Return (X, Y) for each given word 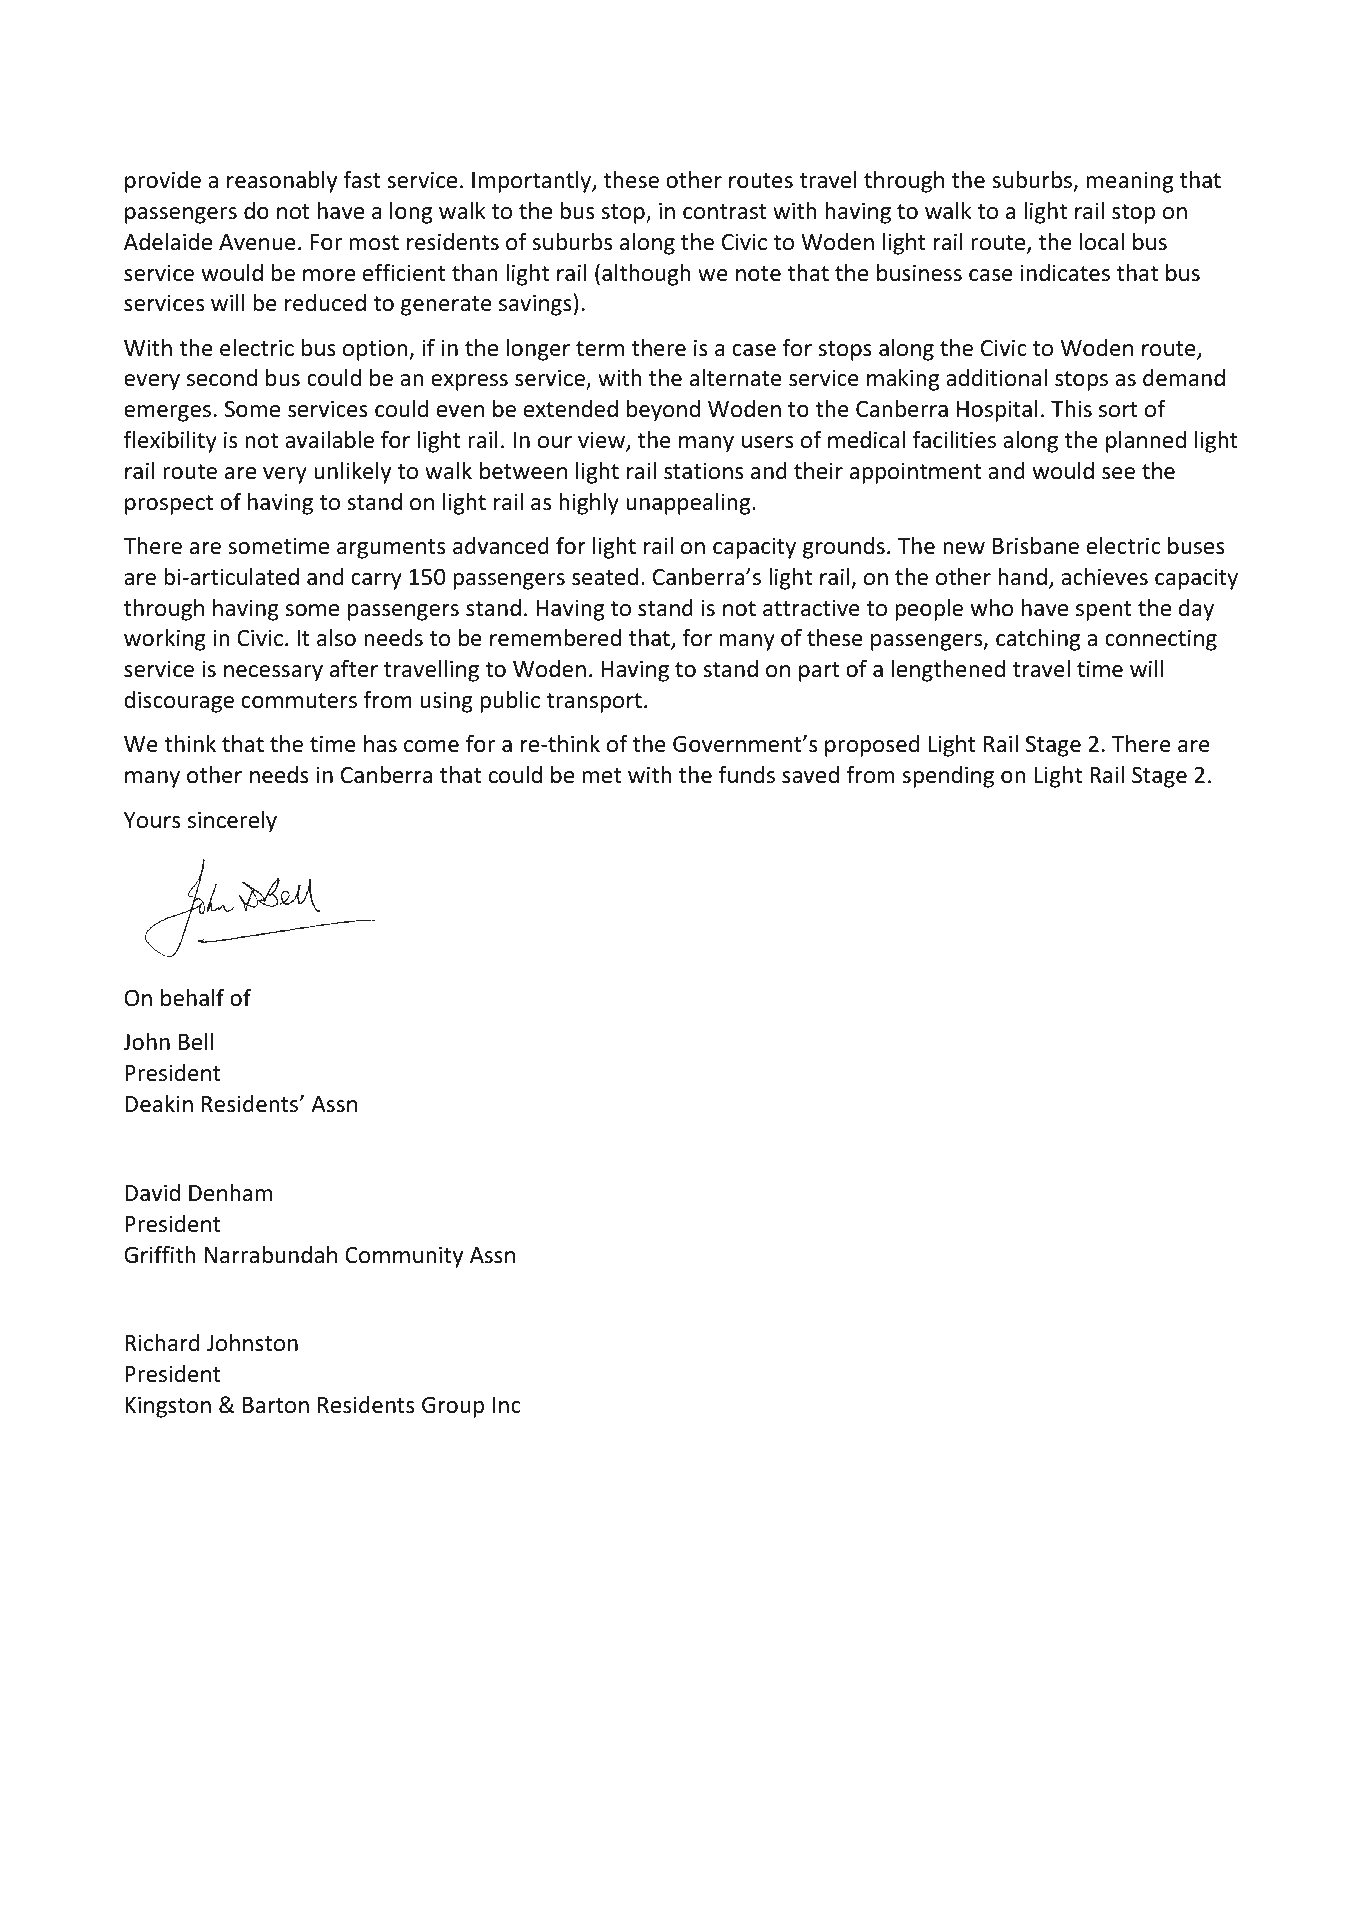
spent (1104, 611)
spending (948, 777)
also (336, 638)
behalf (192, 997)
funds (747, 774)
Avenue (257, 242)
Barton (276, 1405)
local (1102, 242)
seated (605, 577)
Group (453, 1407)
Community (404, 1257)
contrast (724, 212)
